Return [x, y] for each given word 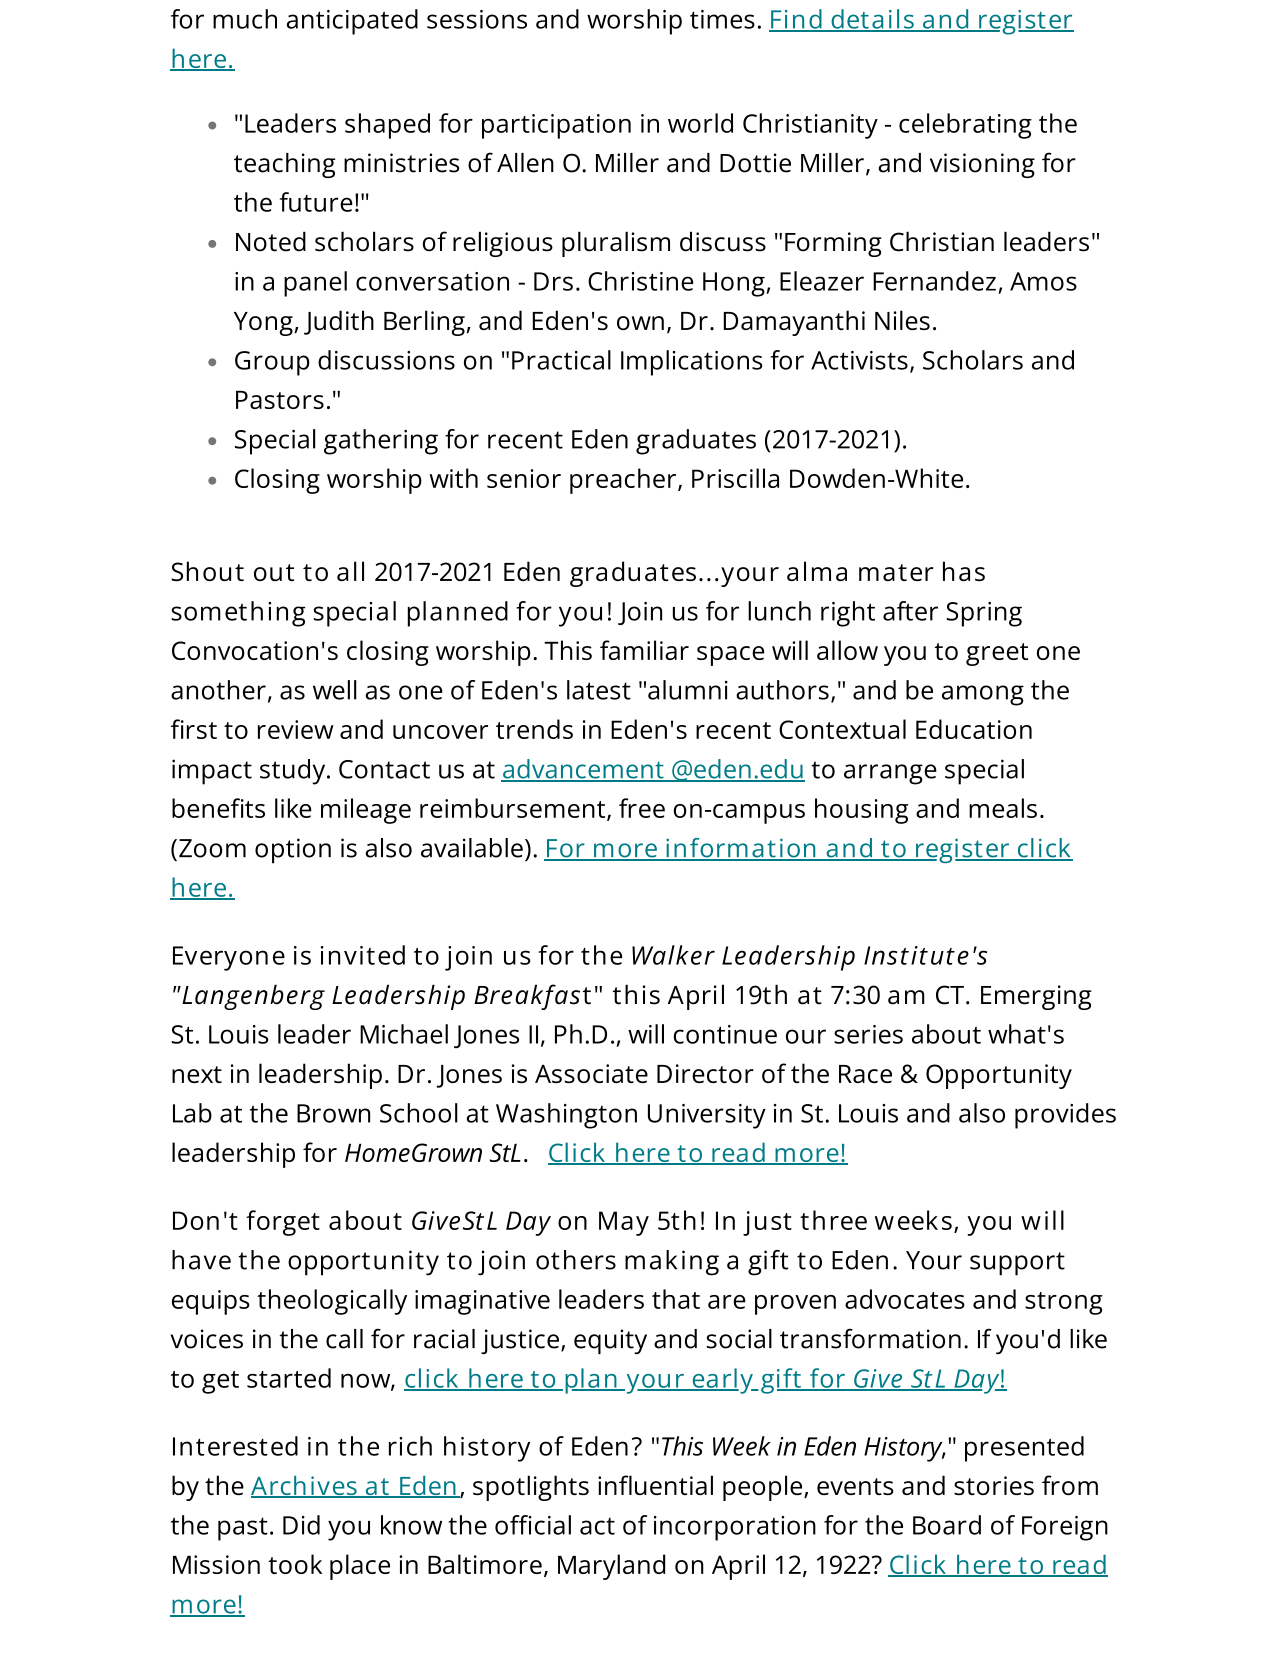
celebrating [965, 126]
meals [1003, 808]
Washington [566, 1116]
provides [1065, 1116]
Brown [333, 1113]
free [642, 808]
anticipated [352, 22]
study [294, 772]
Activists [859, 360]
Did [301, 1525]
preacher [624, 481]
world [700, 123]
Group [272, 363]
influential [655, 1485]
